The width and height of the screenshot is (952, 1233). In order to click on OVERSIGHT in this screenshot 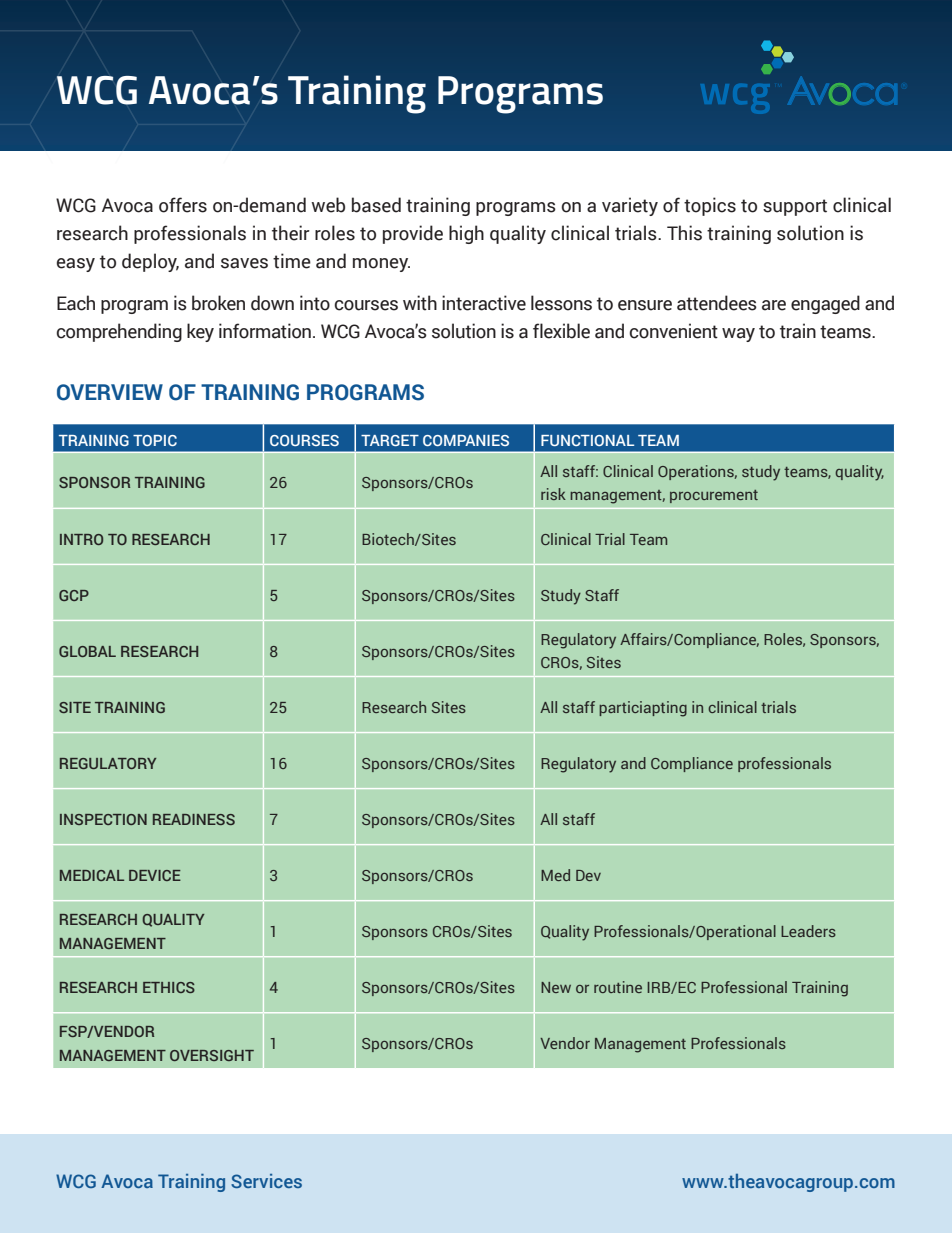, I will do `click(212, 1055)`.
